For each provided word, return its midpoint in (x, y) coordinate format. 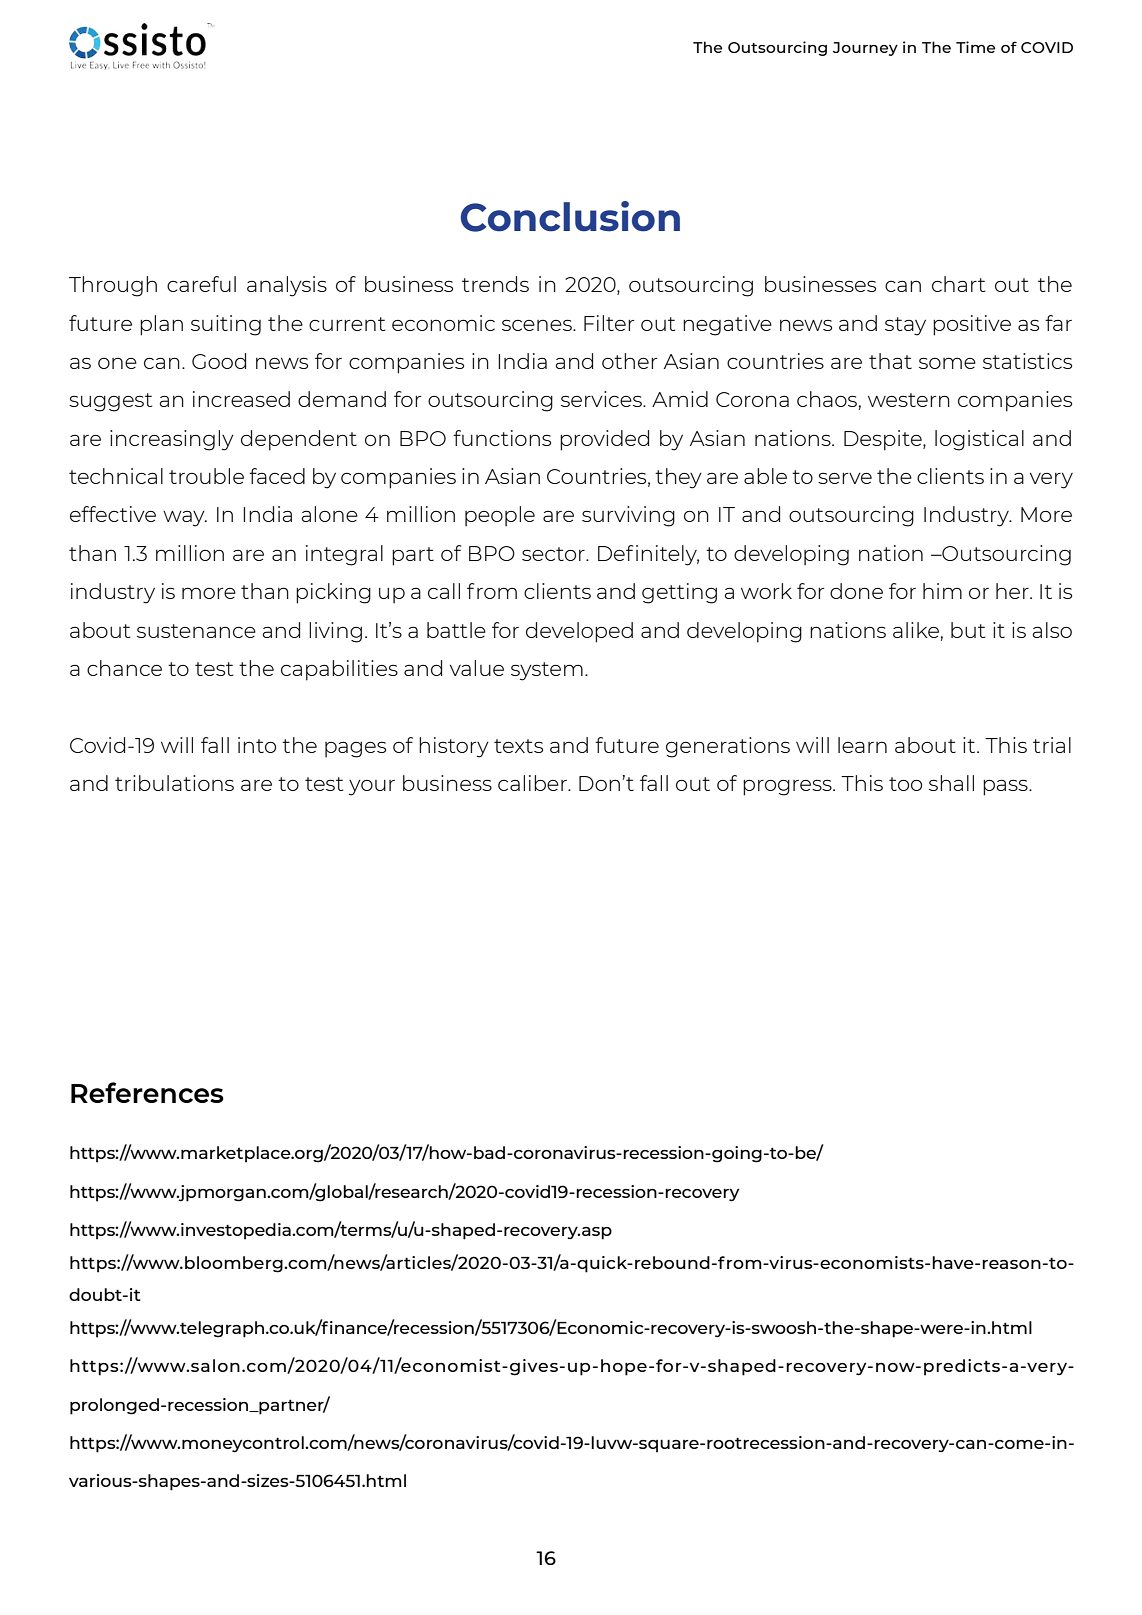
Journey (865, 49)
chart (958, 284)
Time (975, 47)
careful (201, 284)
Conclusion (570, 216)
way (185, 518)
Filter (609, 323)
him (942, 591)
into (257, 745)
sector (554, 554)
